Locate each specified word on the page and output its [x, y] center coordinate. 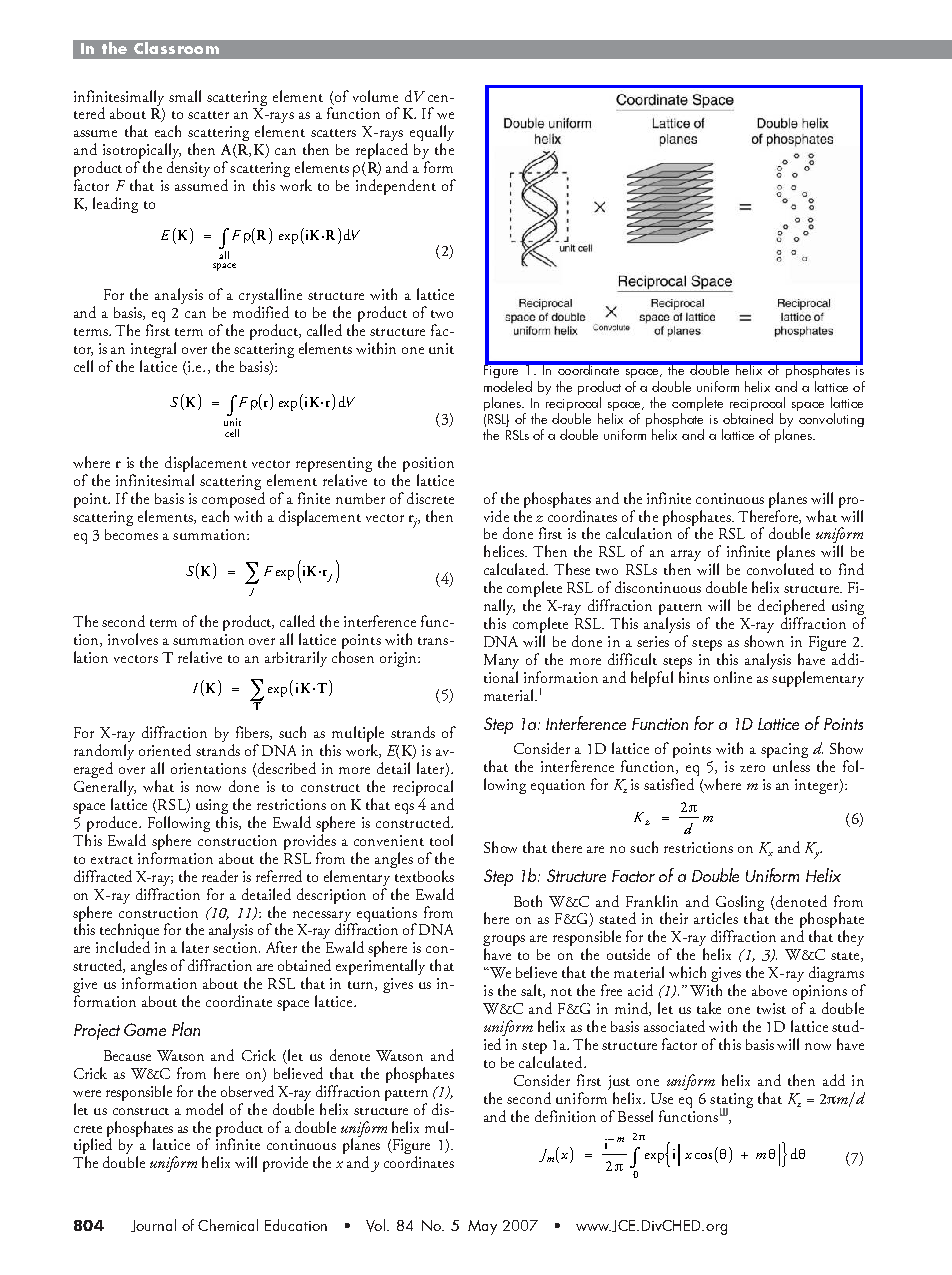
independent [396, 187]
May [482, 1227]
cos [703, 1156]
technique [129, 932]
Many [501, 661]
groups [504, 942]
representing [334, 466]
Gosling [740, 904]
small [185, 96]
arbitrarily [296, 659]
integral [153, 351]
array [685, 557]
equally [432, 134]
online [733, 677]
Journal [153, 1225]
